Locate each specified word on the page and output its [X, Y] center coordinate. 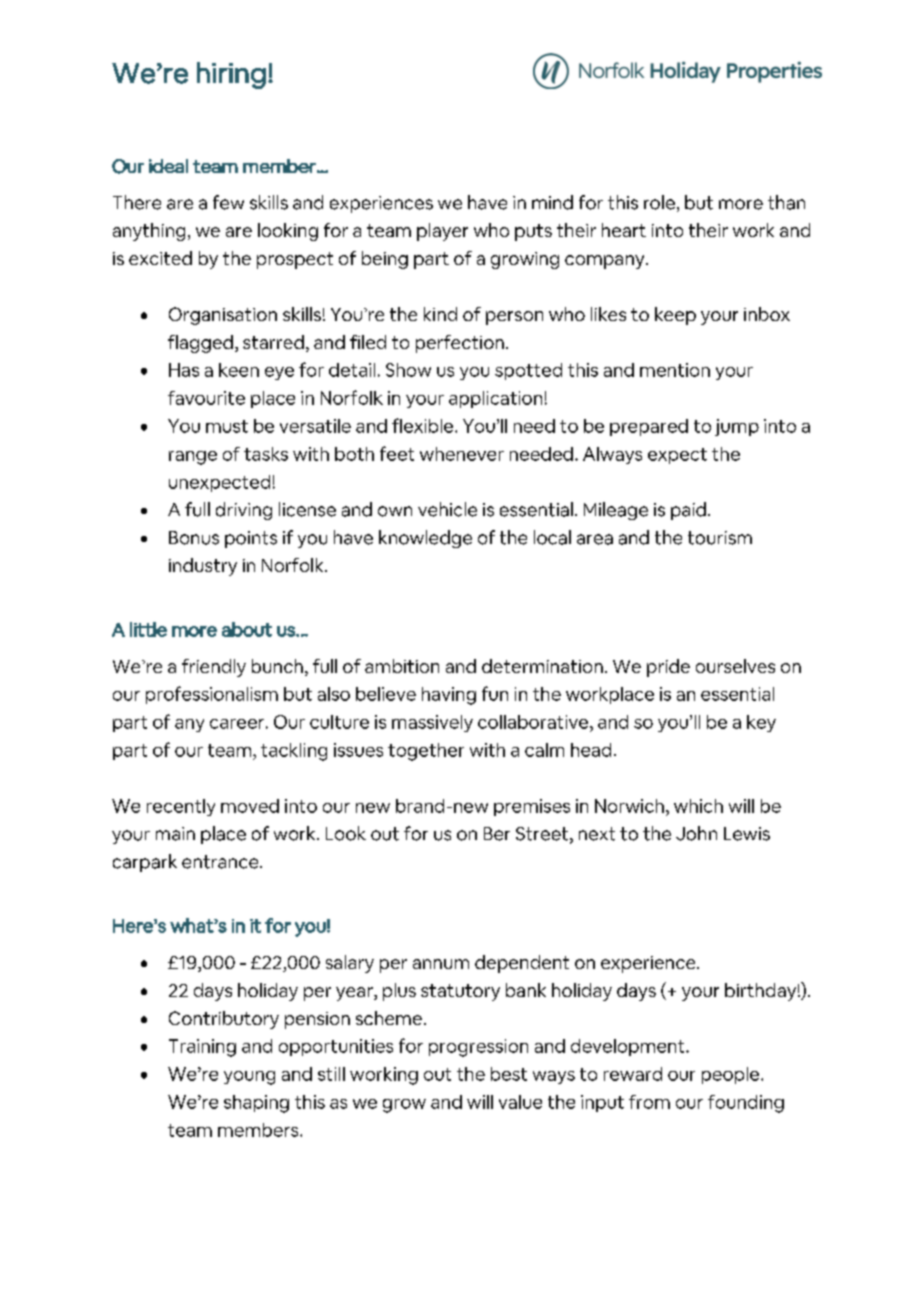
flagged [200, 344]
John [696, 833]
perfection [460, 344]
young [249, 1078]
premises [532, 807]
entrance [221, 862]
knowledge [425, 539]
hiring [231, 75]
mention [675, 370]
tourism [720, 538]
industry [203, 567]
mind [552, 202]
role [659, 202]
